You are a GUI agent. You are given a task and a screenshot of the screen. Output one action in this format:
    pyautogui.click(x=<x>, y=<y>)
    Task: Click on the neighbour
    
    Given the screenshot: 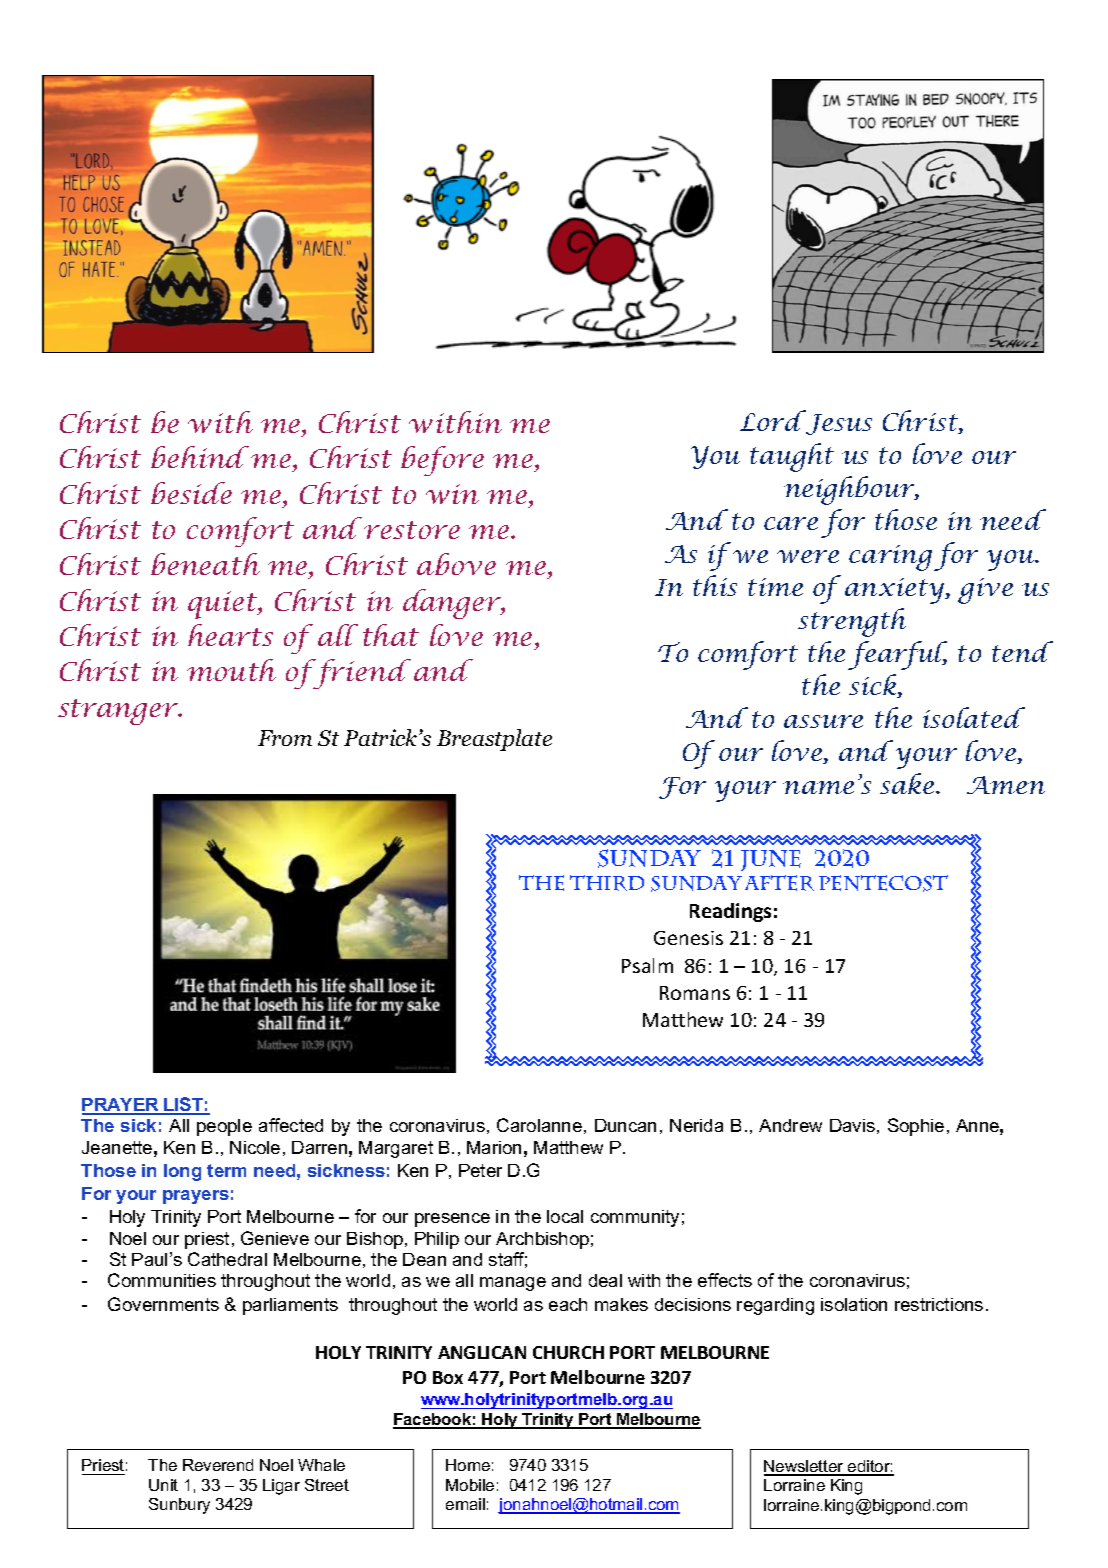 What is the action you would take?
    pyautogui.click(x=851, y=490)
